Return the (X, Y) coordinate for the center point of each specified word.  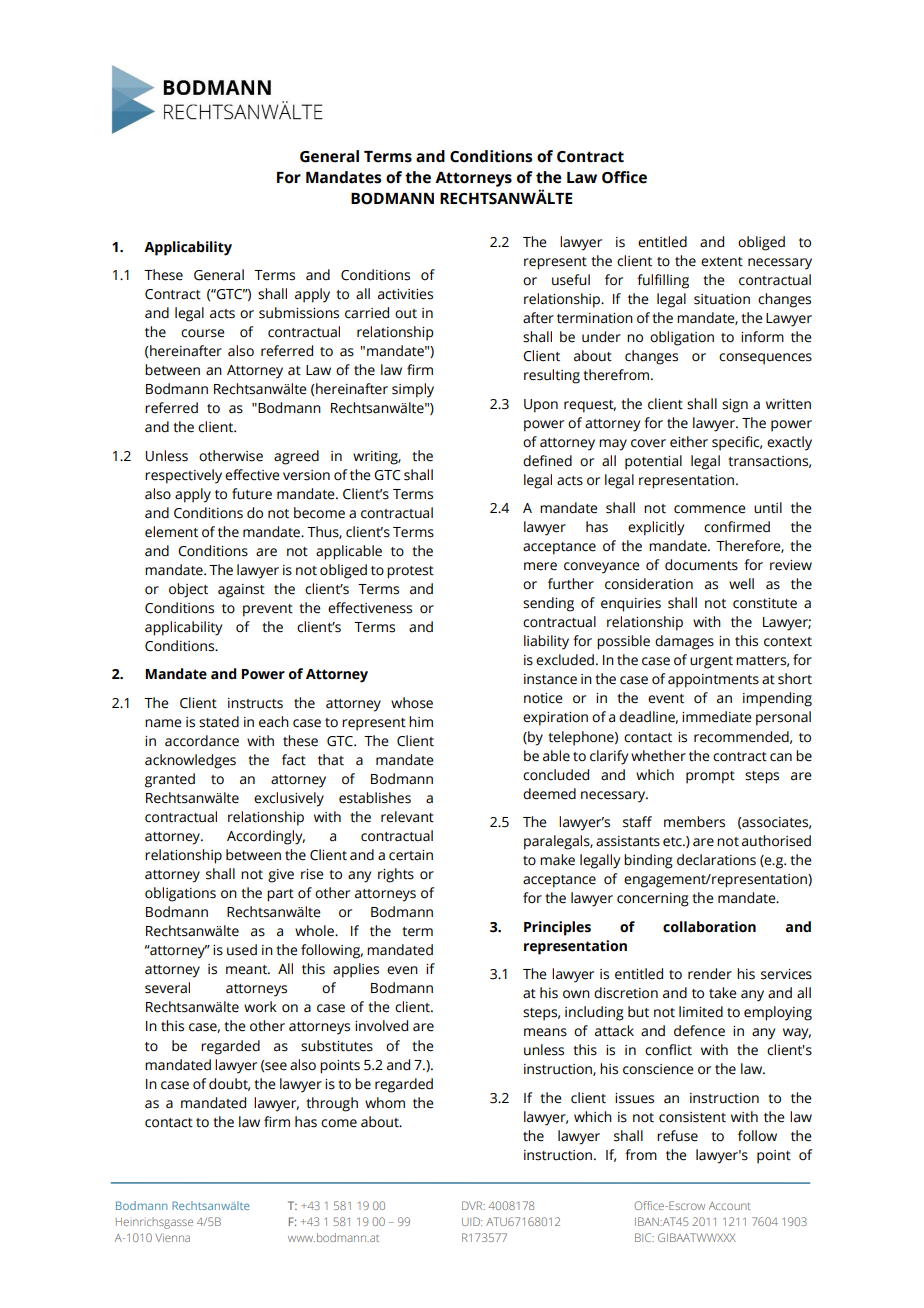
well (741, 584)
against (241, 591)
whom (385, 1103)
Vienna (172, 1237)
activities (405, 294)
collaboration (709, 927)
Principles (557, 928)
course (203, 333)
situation (722, 299)
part (280, 895)
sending (548, 604)
